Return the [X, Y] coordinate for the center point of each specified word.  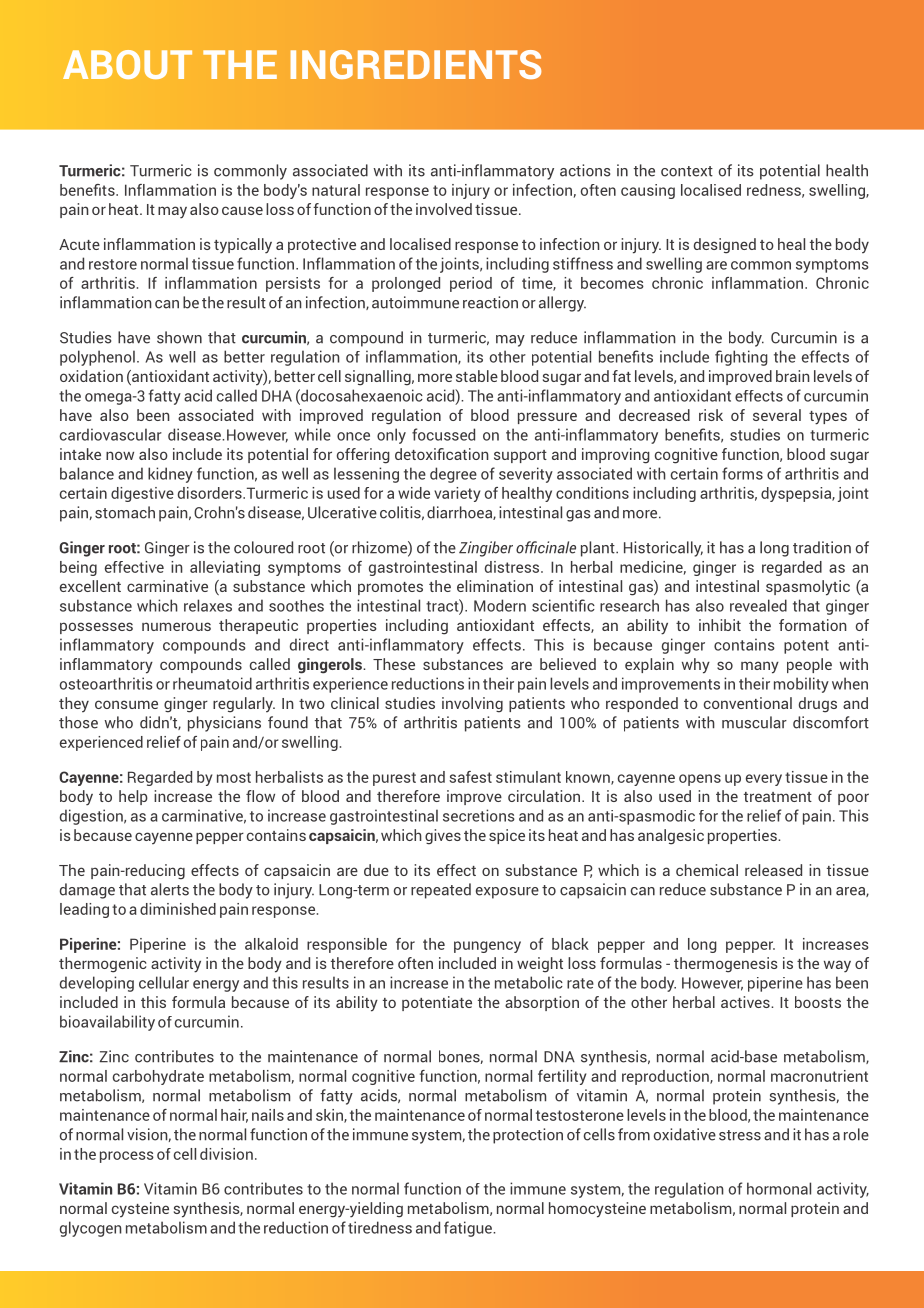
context [687, 171]
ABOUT [127, 64]
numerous [176, 626]
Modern [500, 605]
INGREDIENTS [415, 64]
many [760, 667]
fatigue [469, 1229]
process [127, 1157]
